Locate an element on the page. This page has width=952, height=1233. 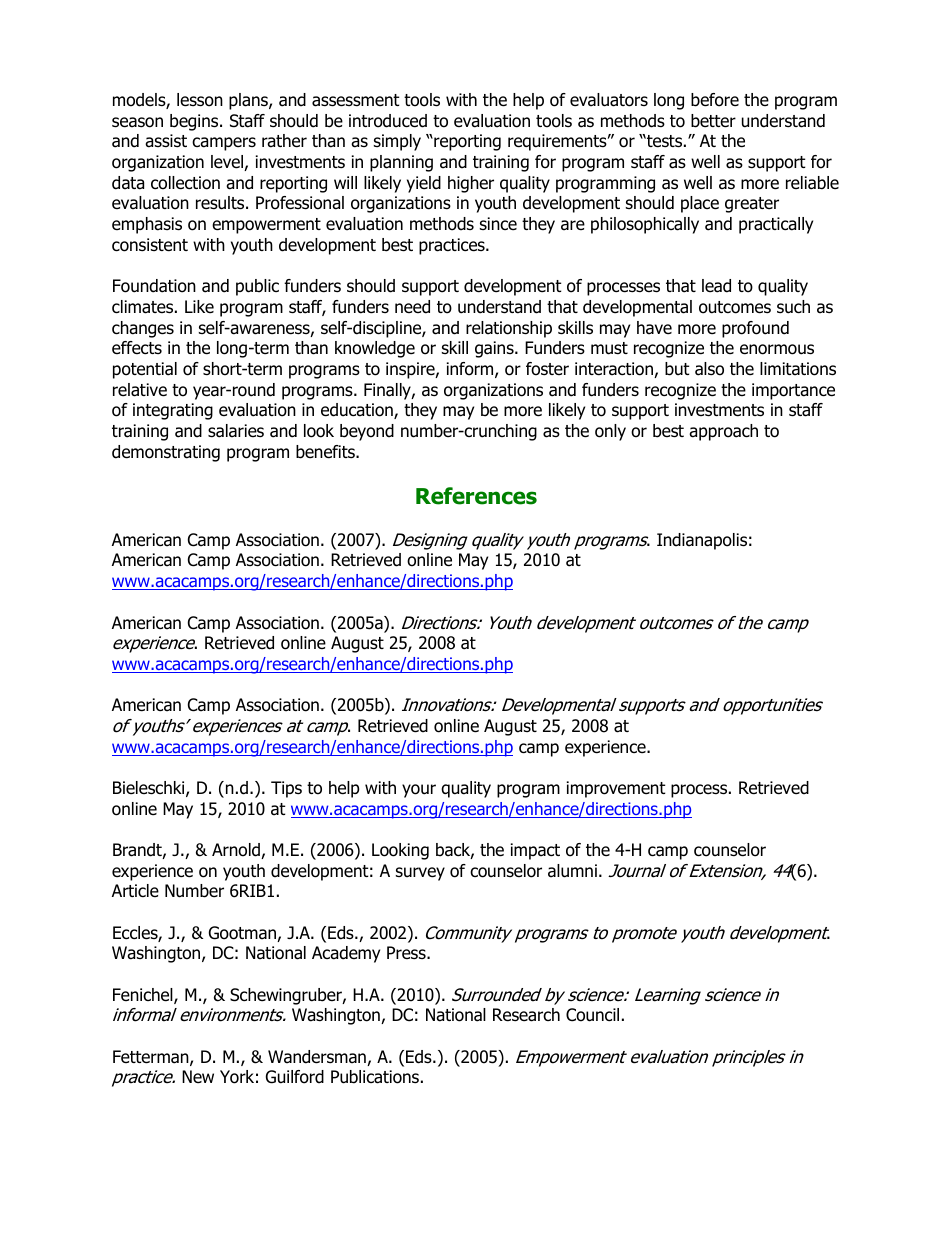
begins is located at coordinates (195, 122).
